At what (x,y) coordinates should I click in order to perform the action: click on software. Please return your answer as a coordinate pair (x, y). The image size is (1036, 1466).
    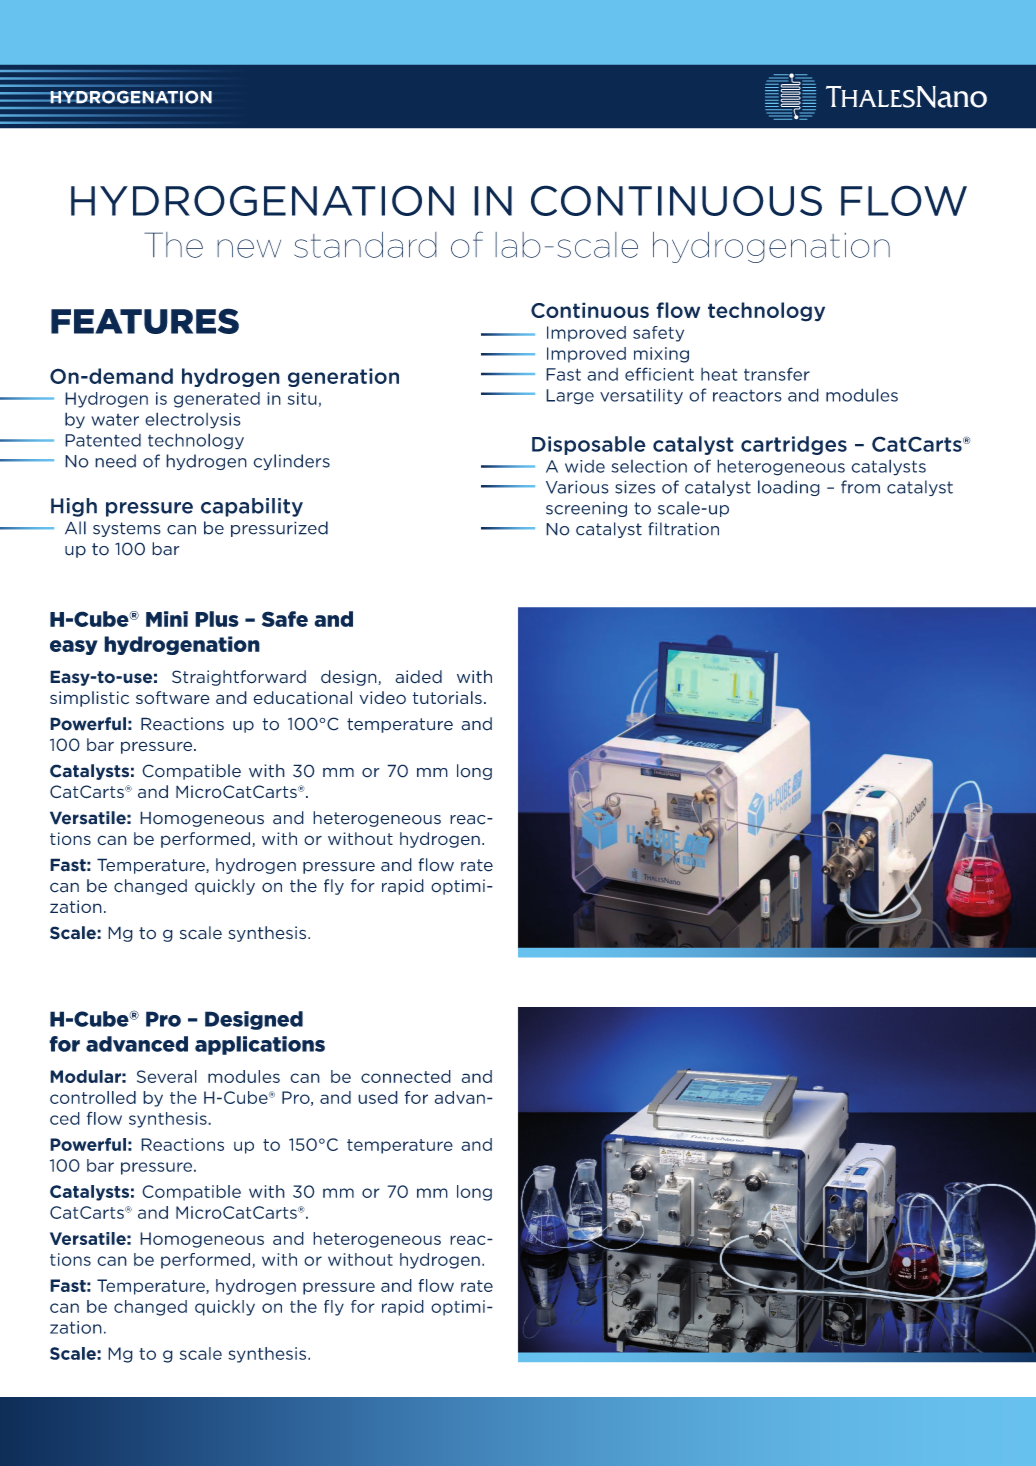
    Looking at the image, I should click on (173, 697).
